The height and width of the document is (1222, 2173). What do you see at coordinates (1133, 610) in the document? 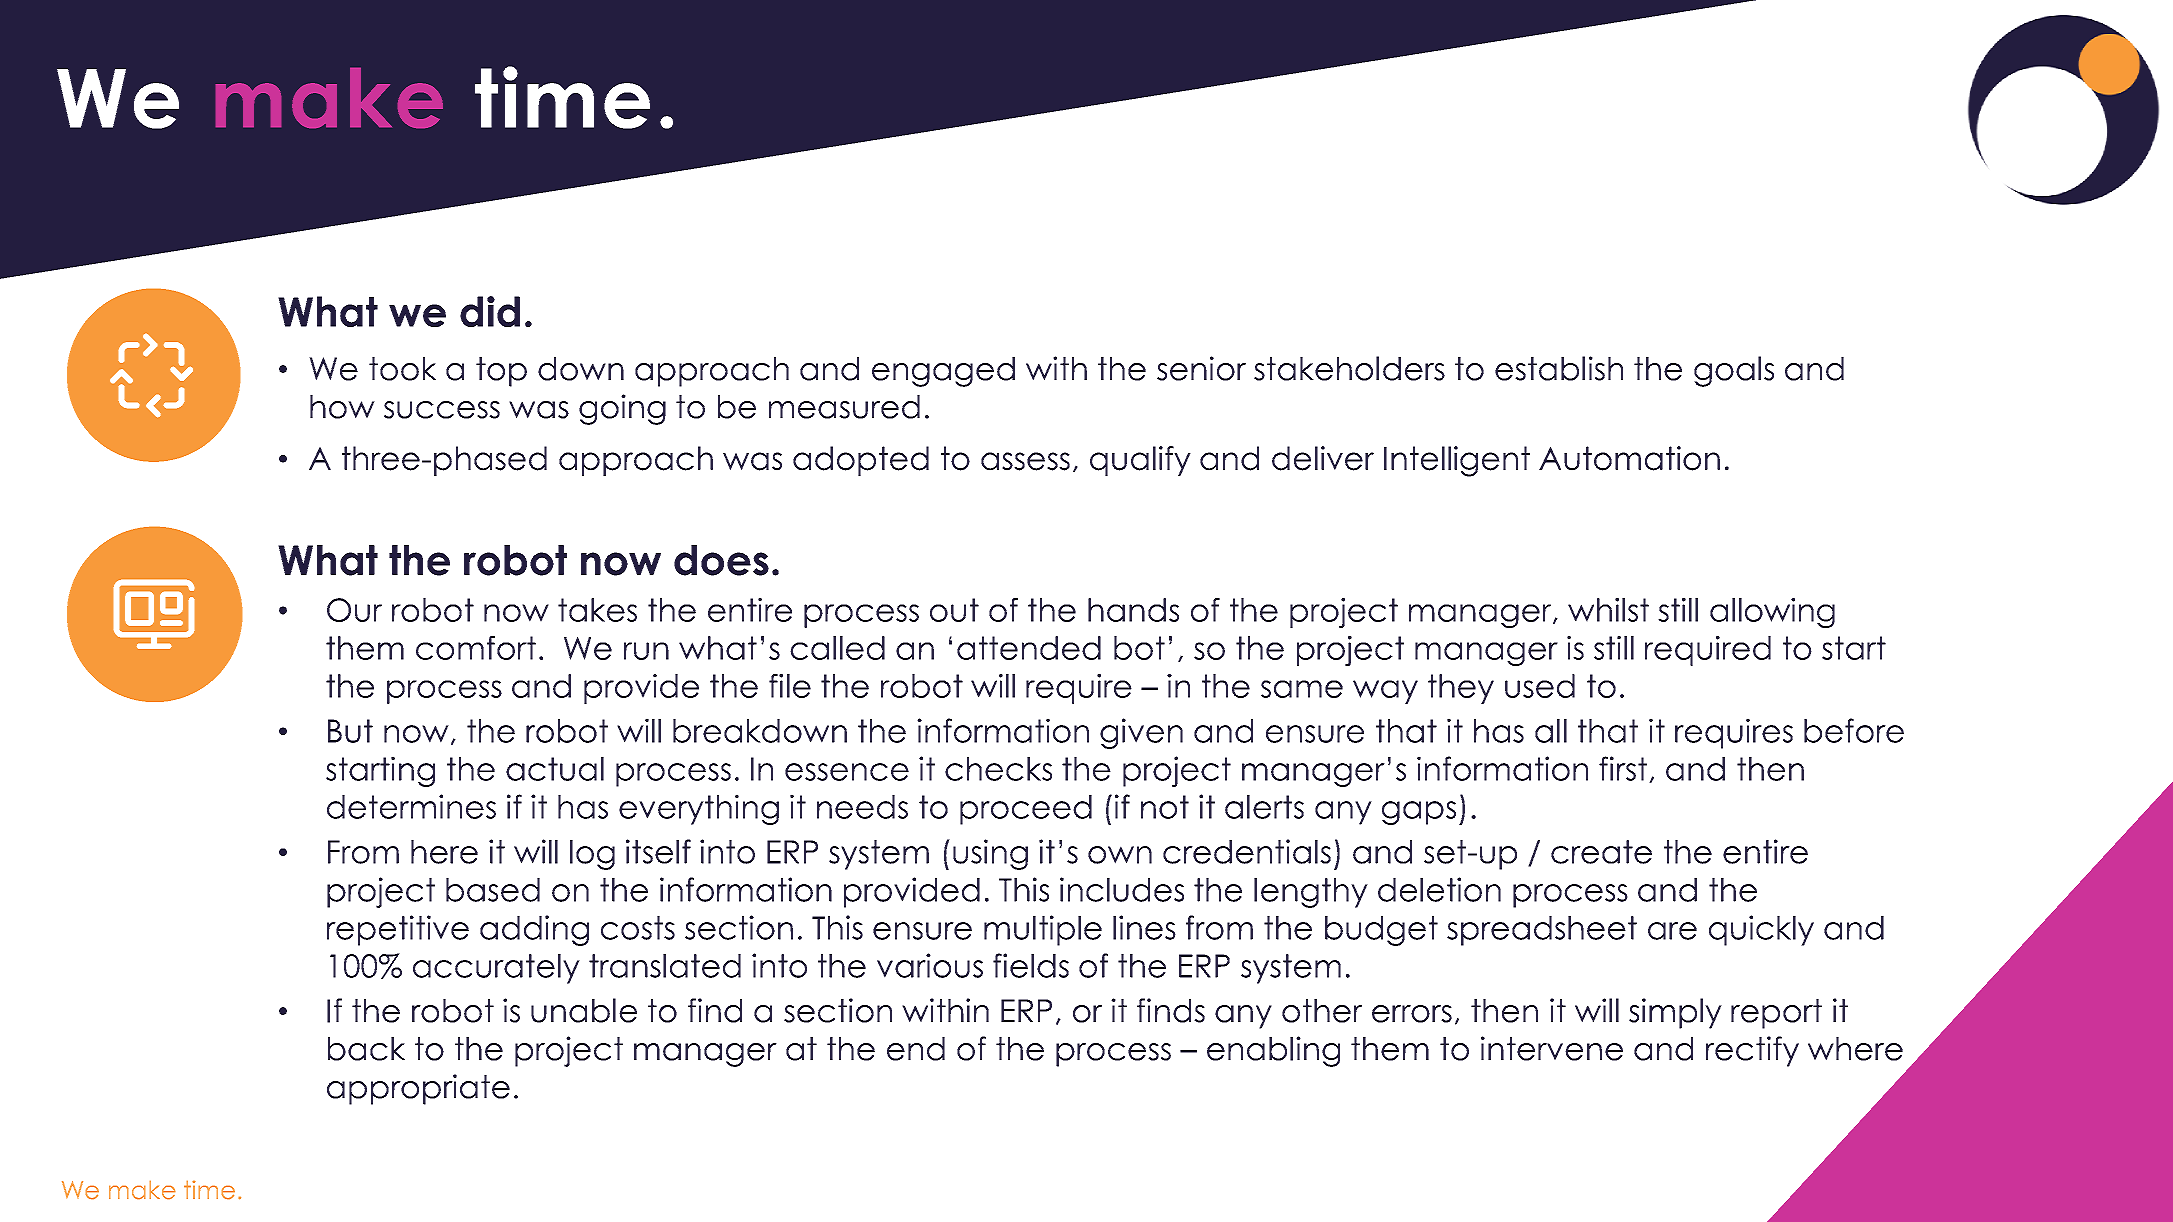
I see `hands` at bounding box center [1133, 610].
